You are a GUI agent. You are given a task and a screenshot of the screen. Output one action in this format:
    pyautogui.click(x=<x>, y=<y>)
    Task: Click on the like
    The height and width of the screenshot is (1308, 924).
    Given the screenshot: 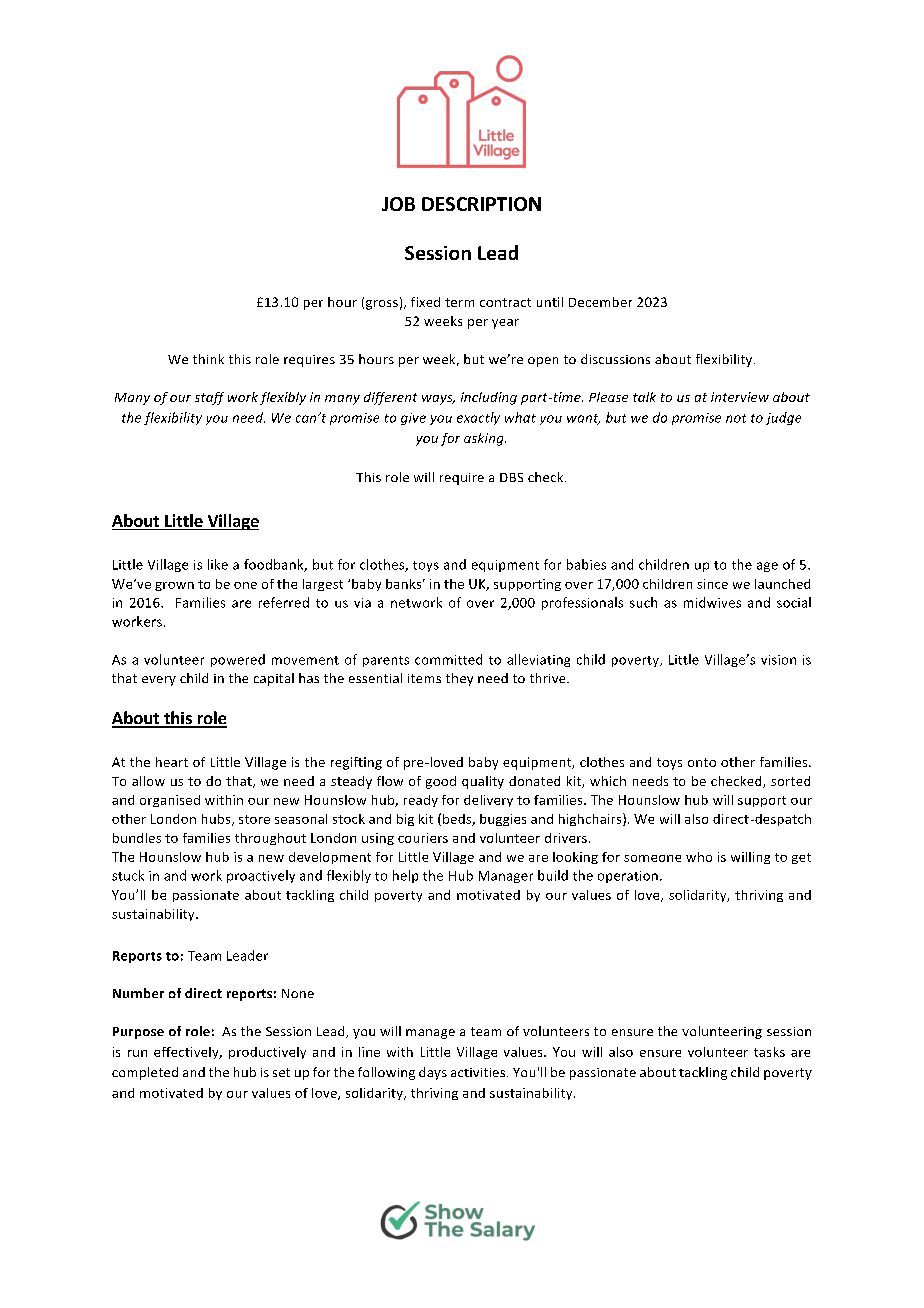 What is the action you would take?
    pyautogui.click(x=218, y=564)
